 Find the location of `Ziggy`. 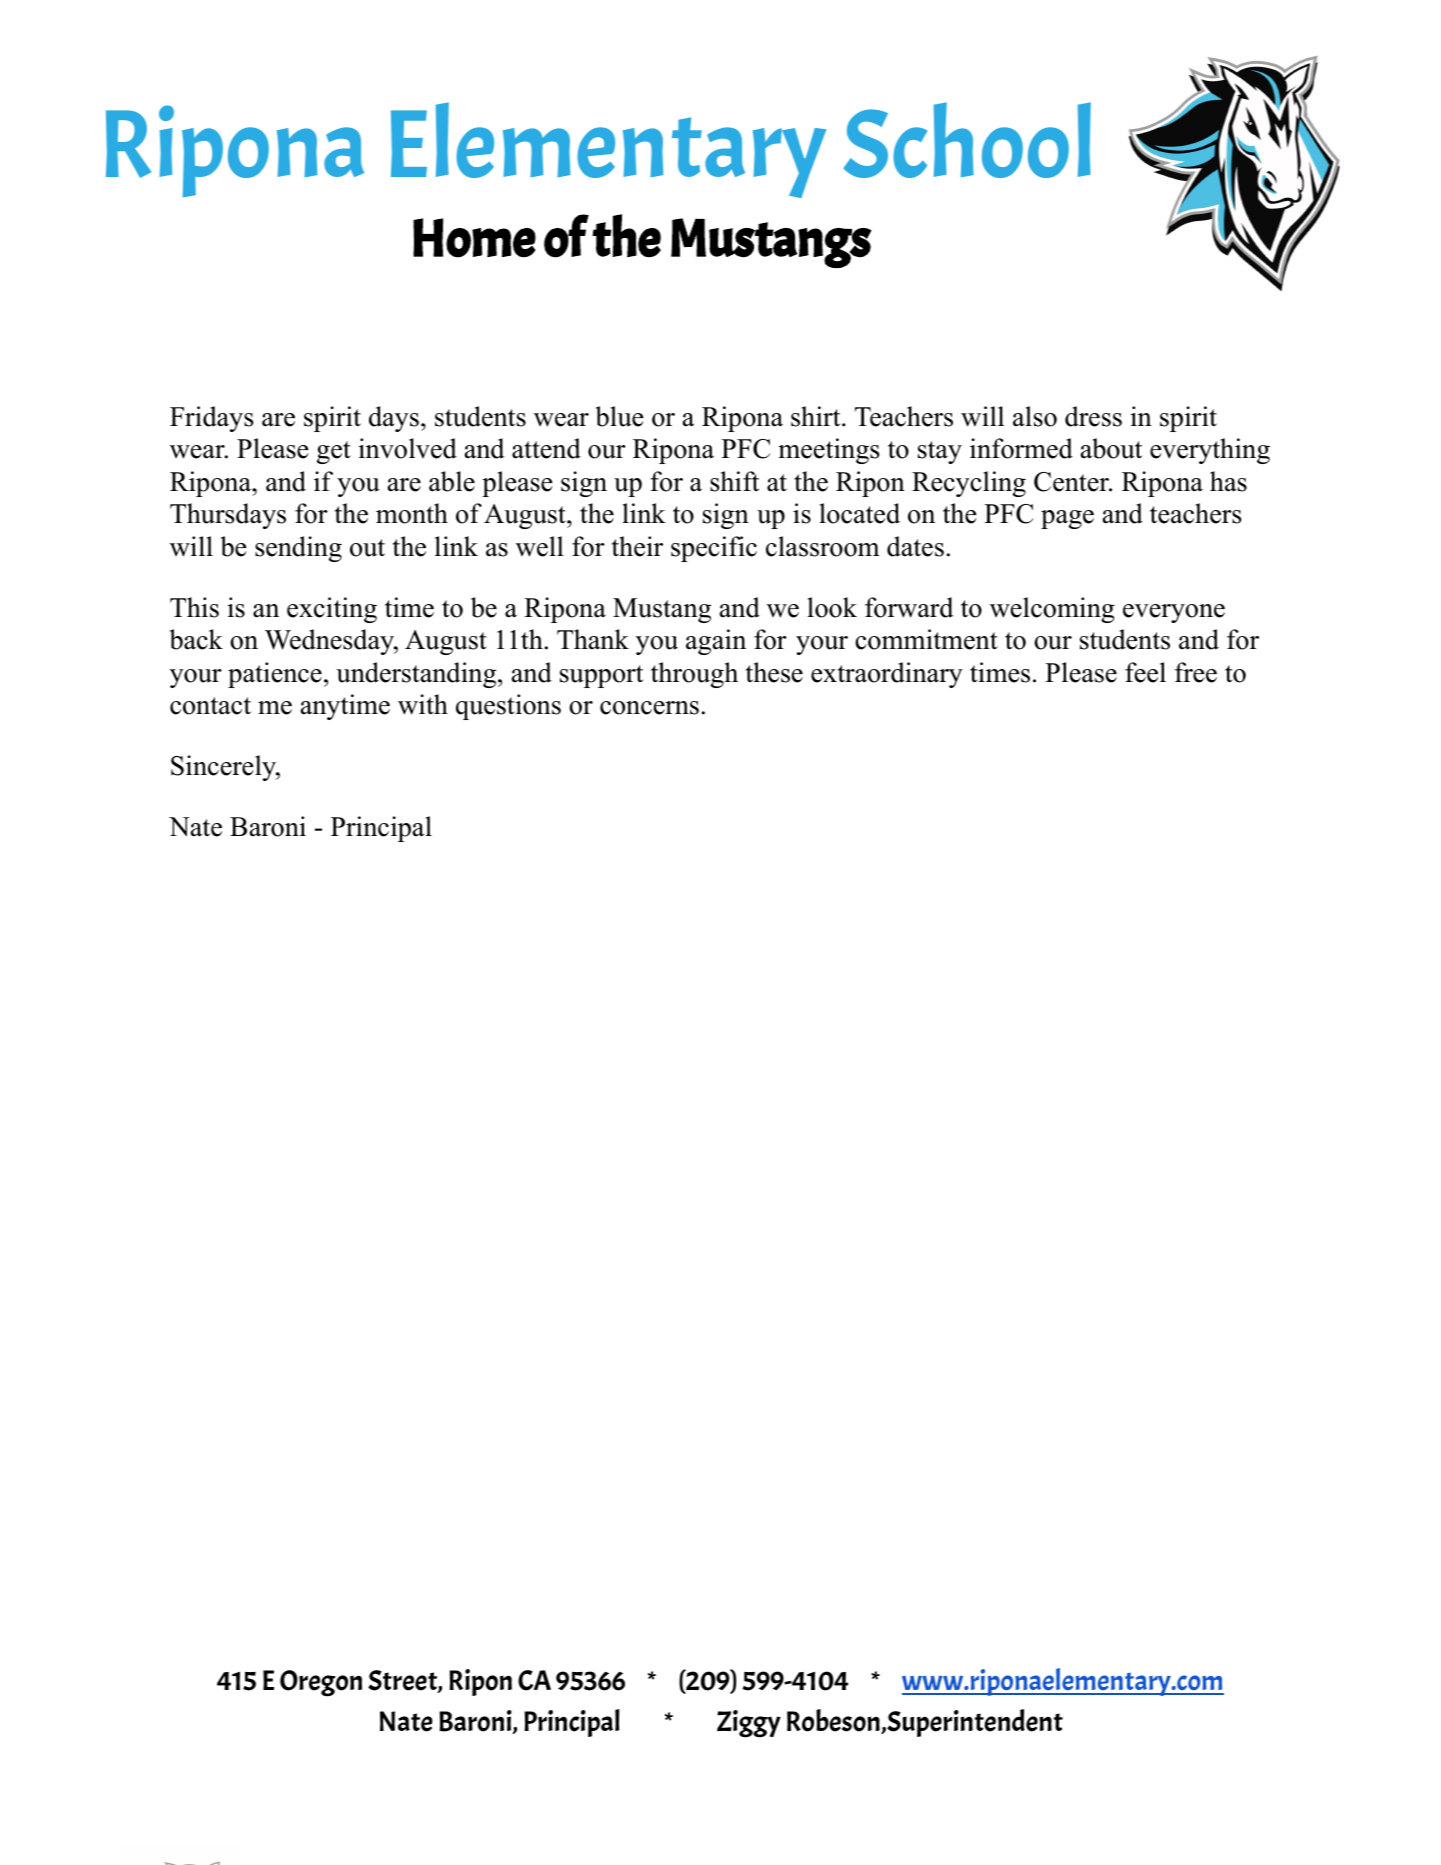

Ziggy is located at coordinates (749, 1724).
